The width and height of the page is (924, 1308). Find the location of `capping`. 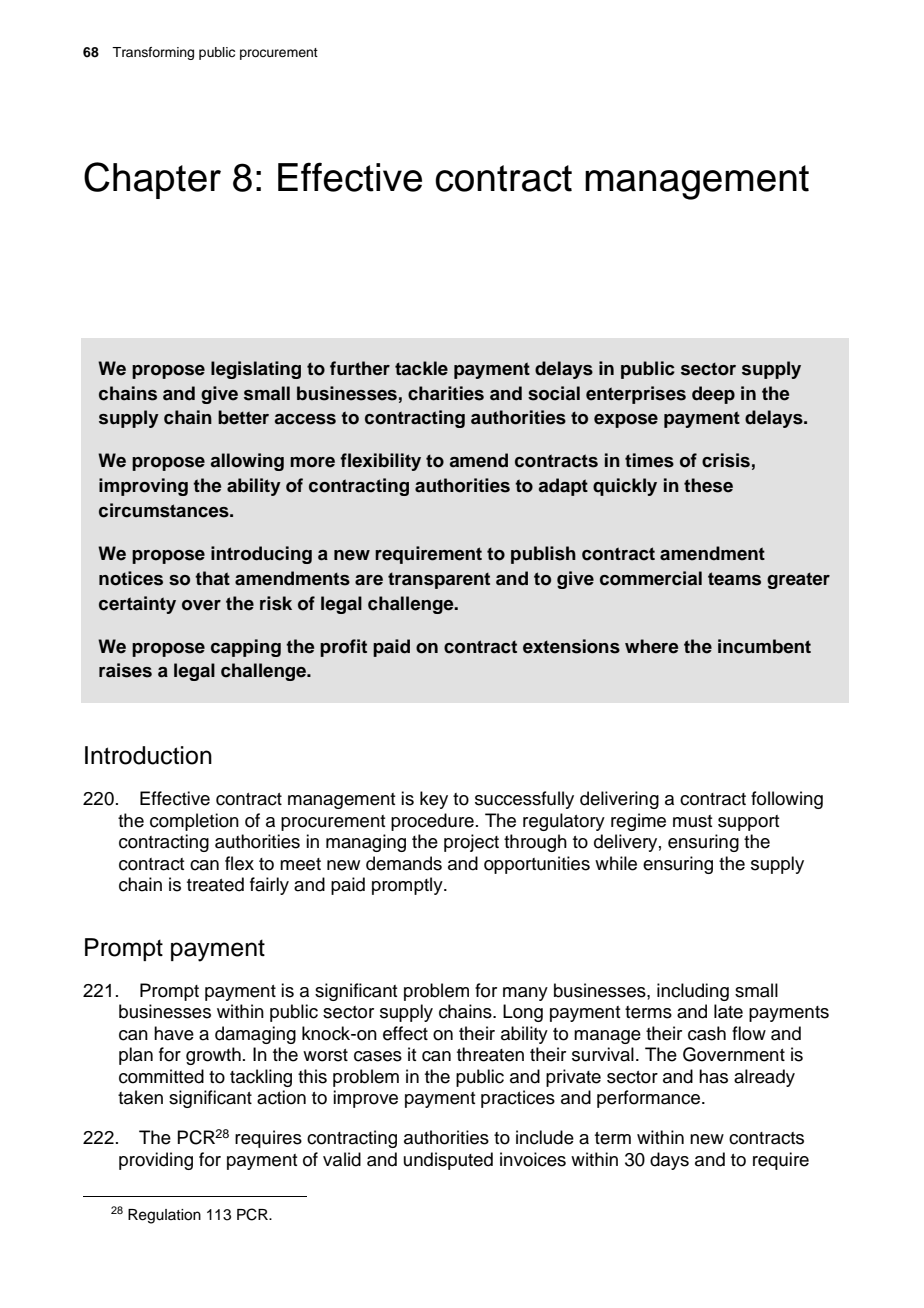

capping is located at coordinates (246, 648).
